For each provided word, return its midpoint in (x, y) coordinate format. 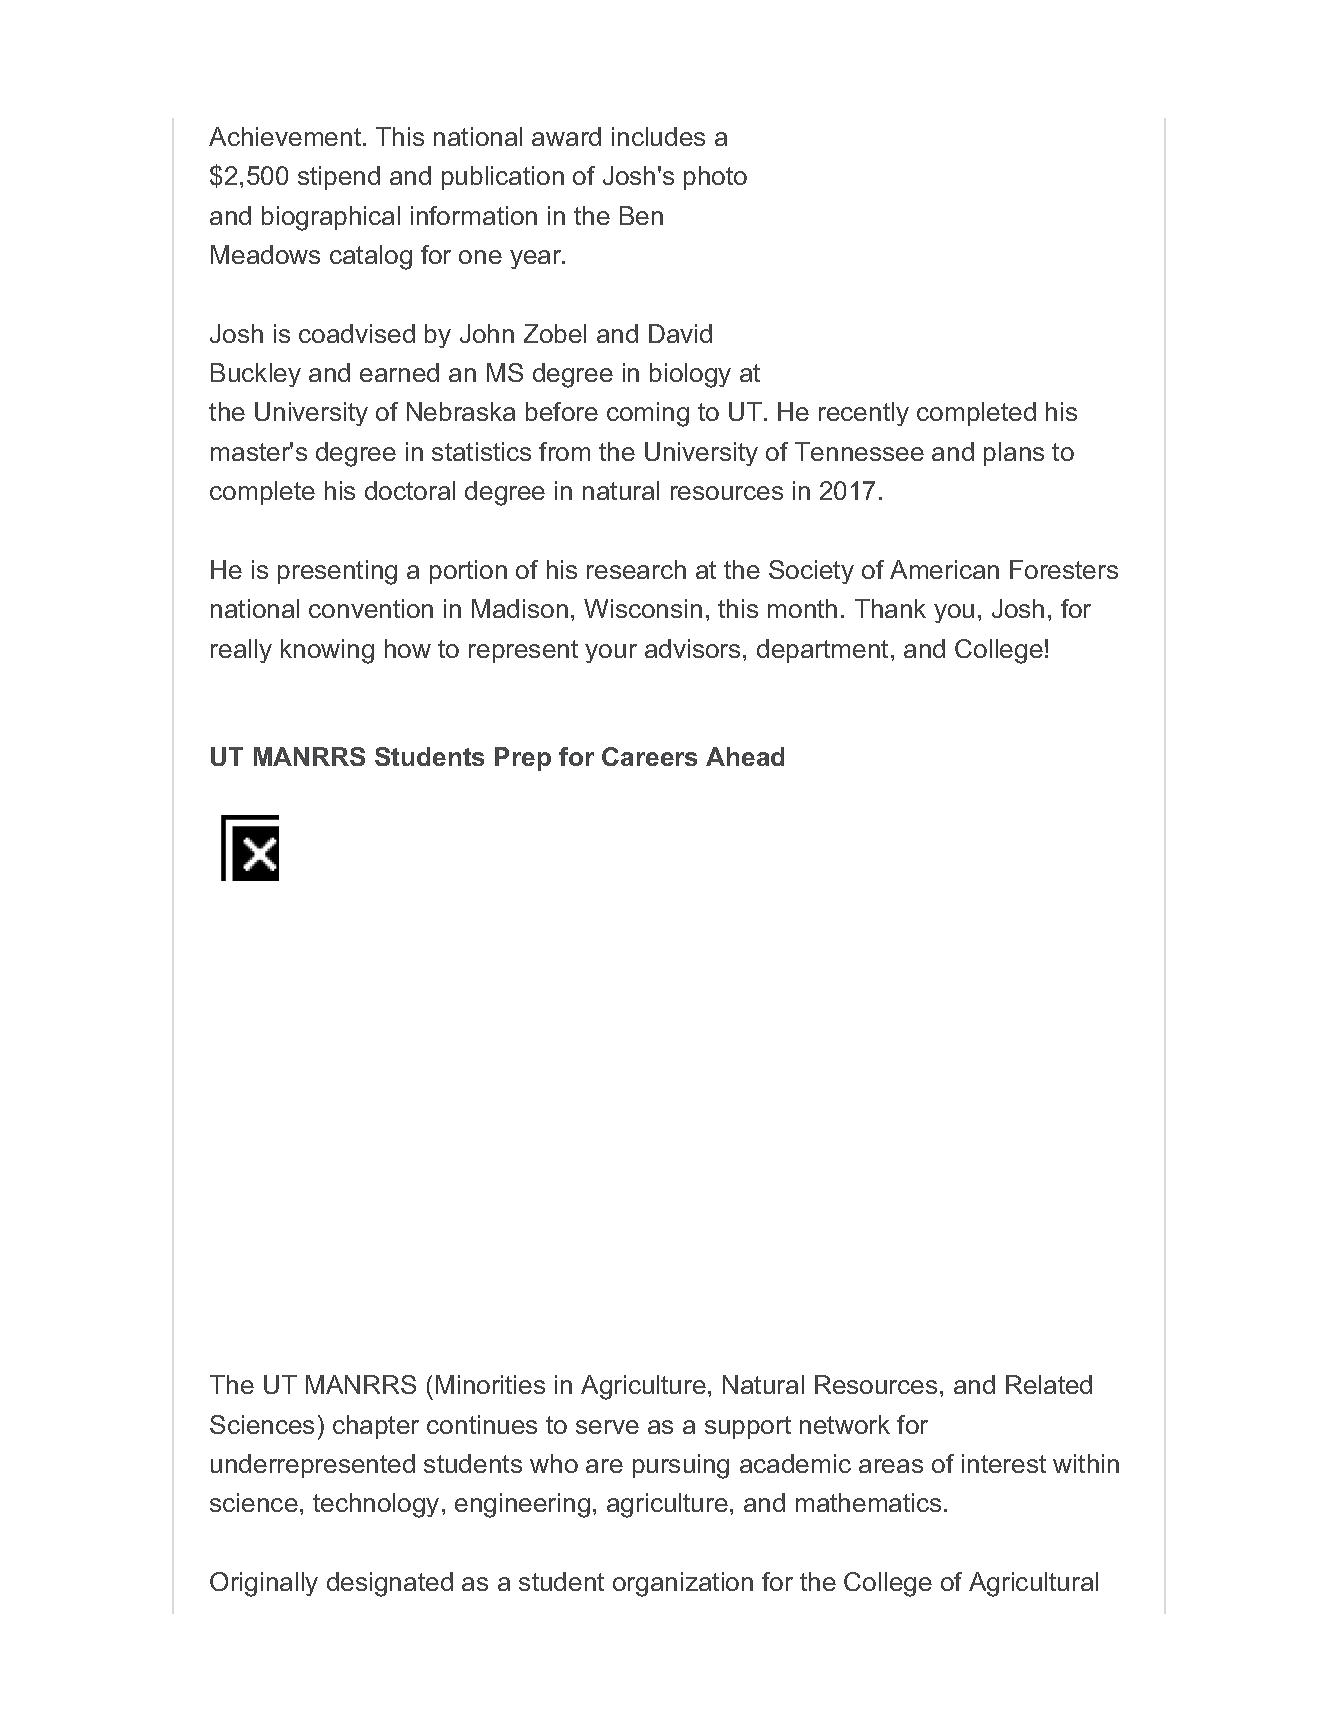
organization (683, 1584)
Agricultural (1033, 1584)
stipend (339, 178)
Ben (641, 215)
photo (715, 178)
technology (376, 1505)
